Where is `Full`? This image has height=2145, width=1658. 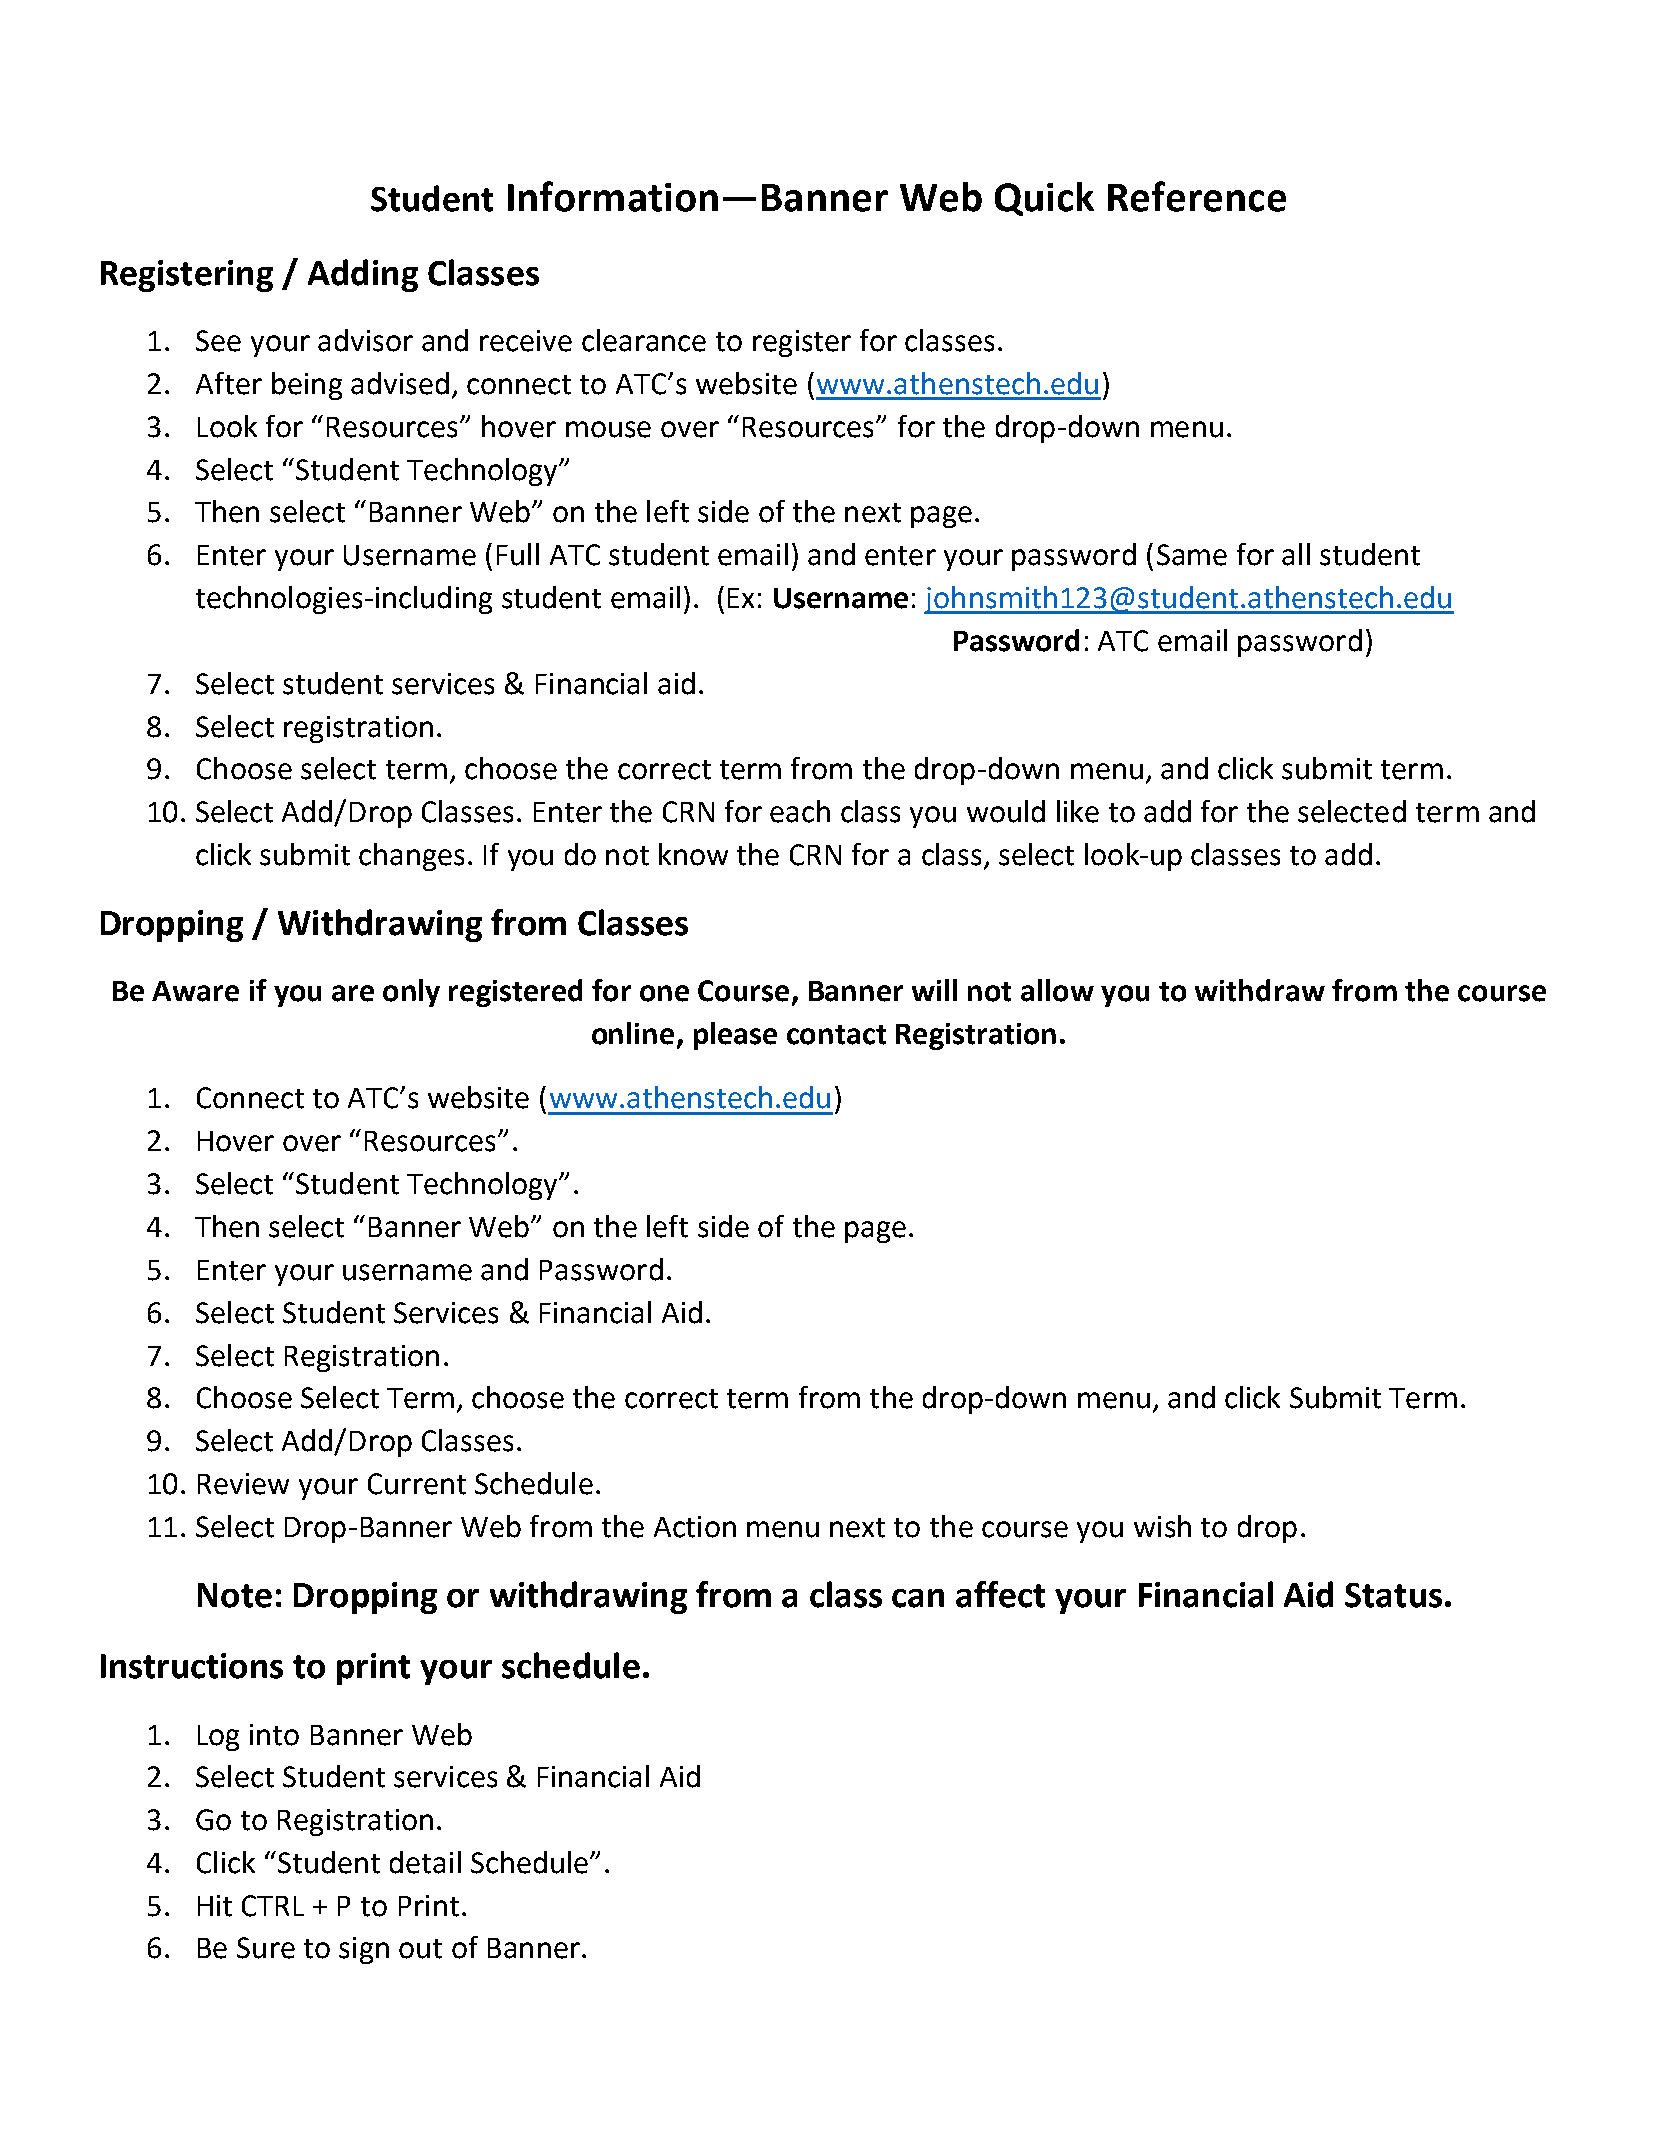 Full is located at coordinates (518, 554).
